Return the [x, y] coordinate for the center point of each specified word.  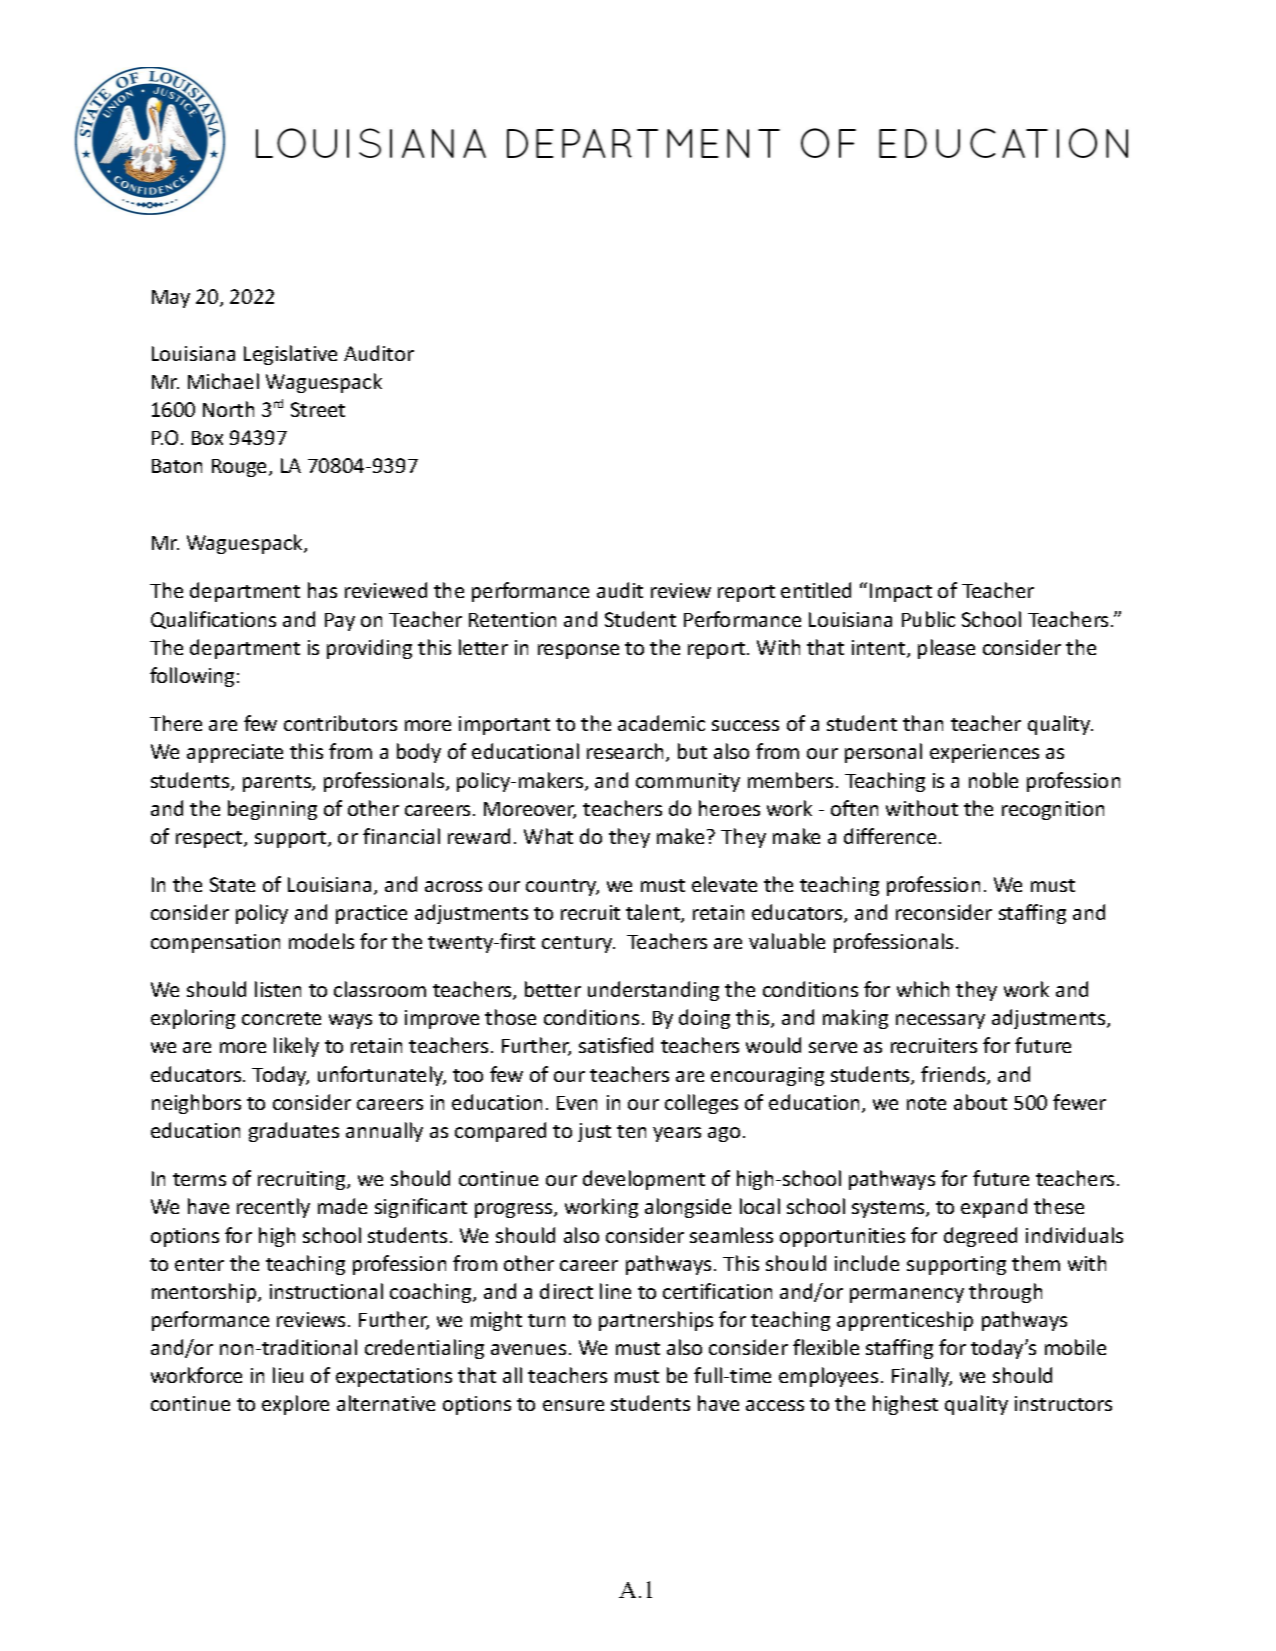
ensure [573, 1405]
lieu [288, 1375]
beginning [272, 810]
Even [577, 1103]
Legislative [290, 355]
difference [890, 836]
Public [928, 619]
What [548, 836]
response [578, 651]
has [322, 590]
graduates [294, 1132]
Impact [901, 592]
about [980, 1102]
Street [318, 409]
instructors [1063, 1403]
